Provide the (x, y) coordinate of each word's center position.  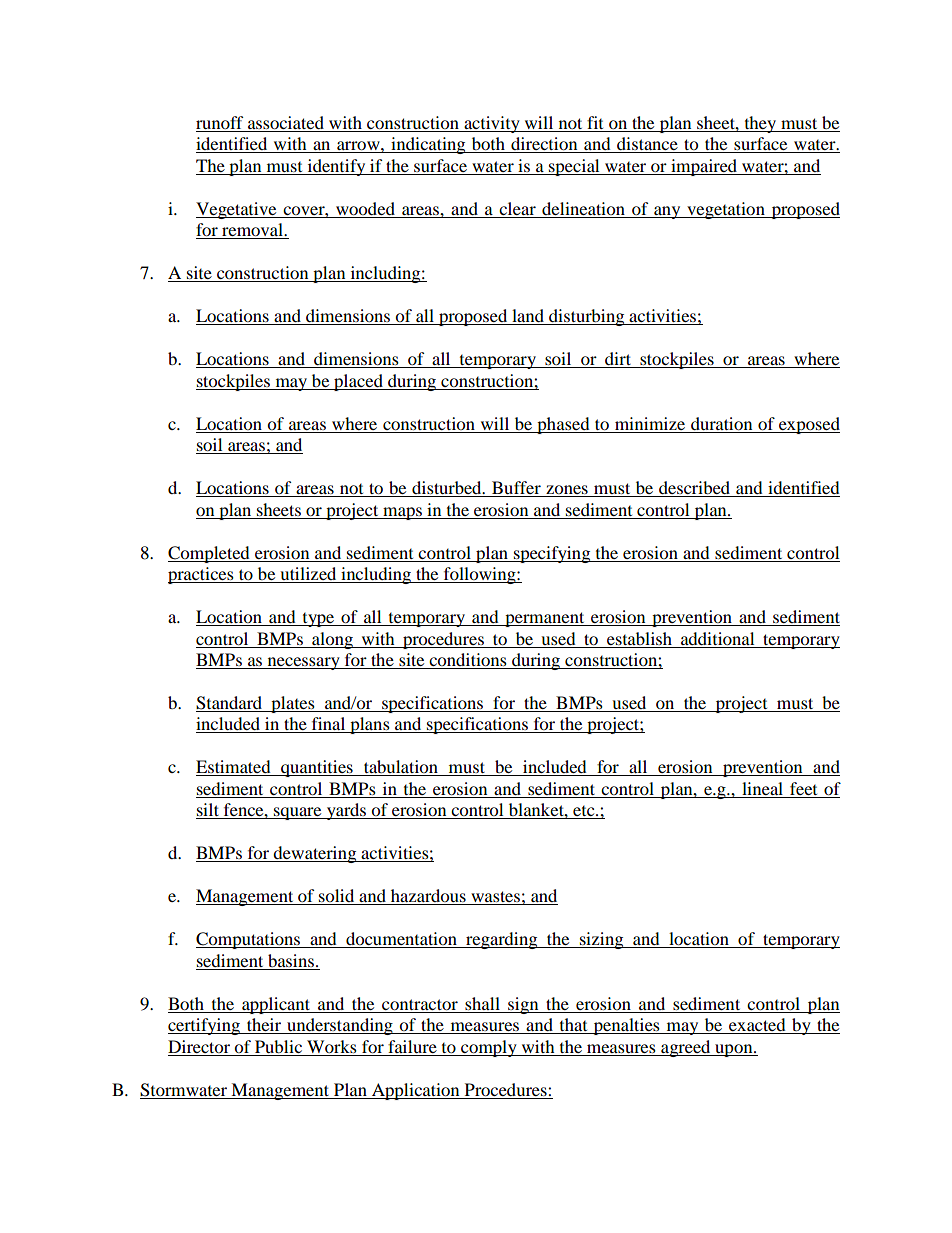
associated (286, 124)
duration (721, 423)
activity (492, 124)
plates (293, 704)
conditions (468, 661)
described (695, 489)
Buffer (516, 489)
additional (717, 638)
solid (337, 897)
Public (278, 1046)
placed (358, 382)
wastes (495, 898)
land (528, 317)
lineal (762, 790)
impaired (704, 167)
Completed (210, 554)
